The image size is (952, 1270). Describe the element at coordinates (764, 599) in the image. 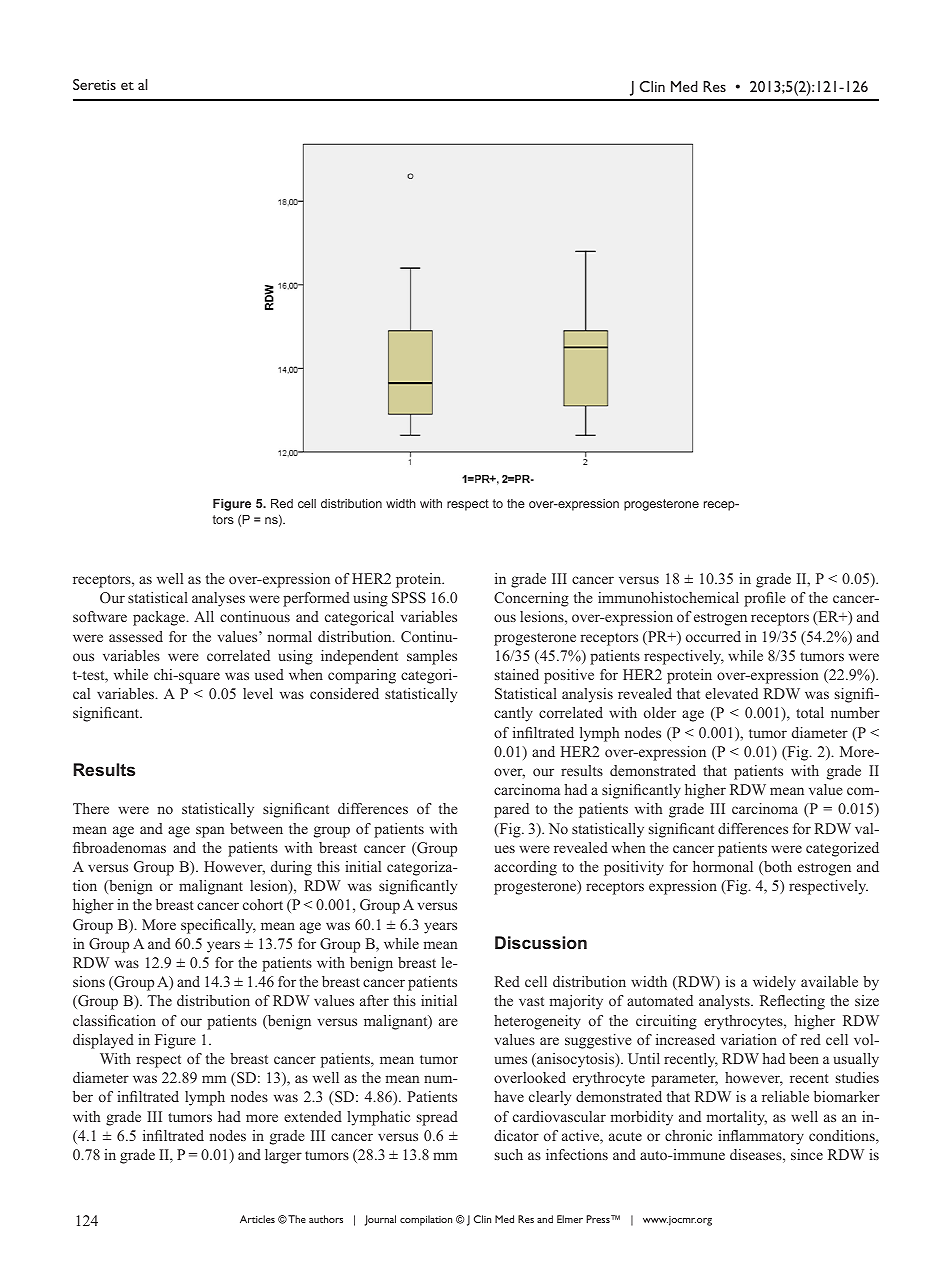

I see `profile` at that location.
